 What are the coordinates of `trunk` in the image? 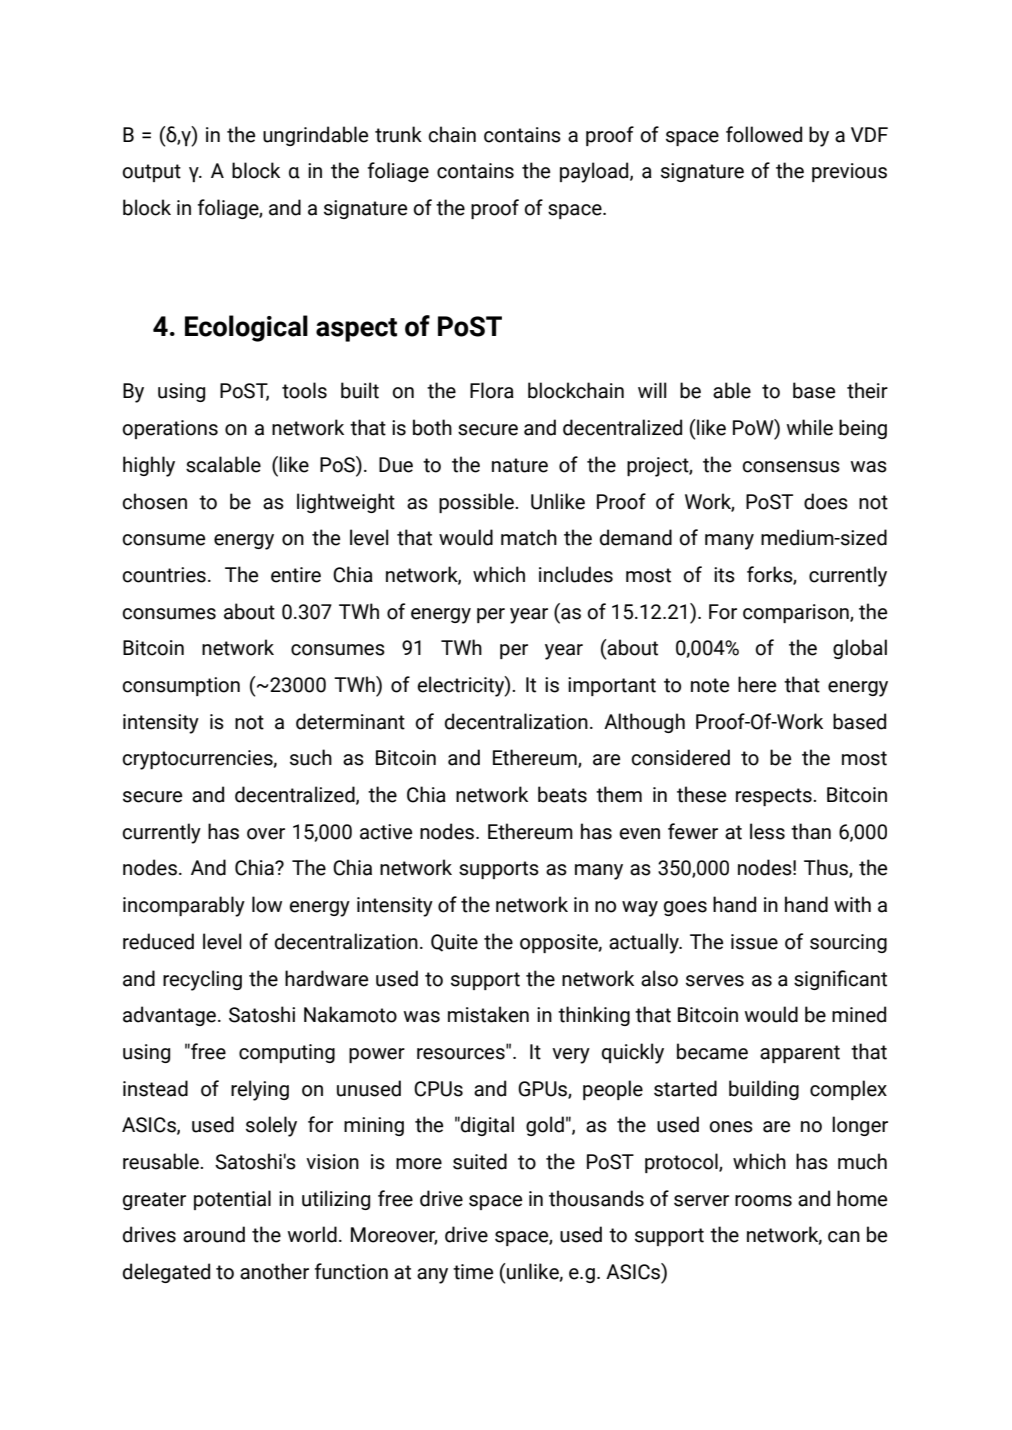 It's located at (398, 134).
